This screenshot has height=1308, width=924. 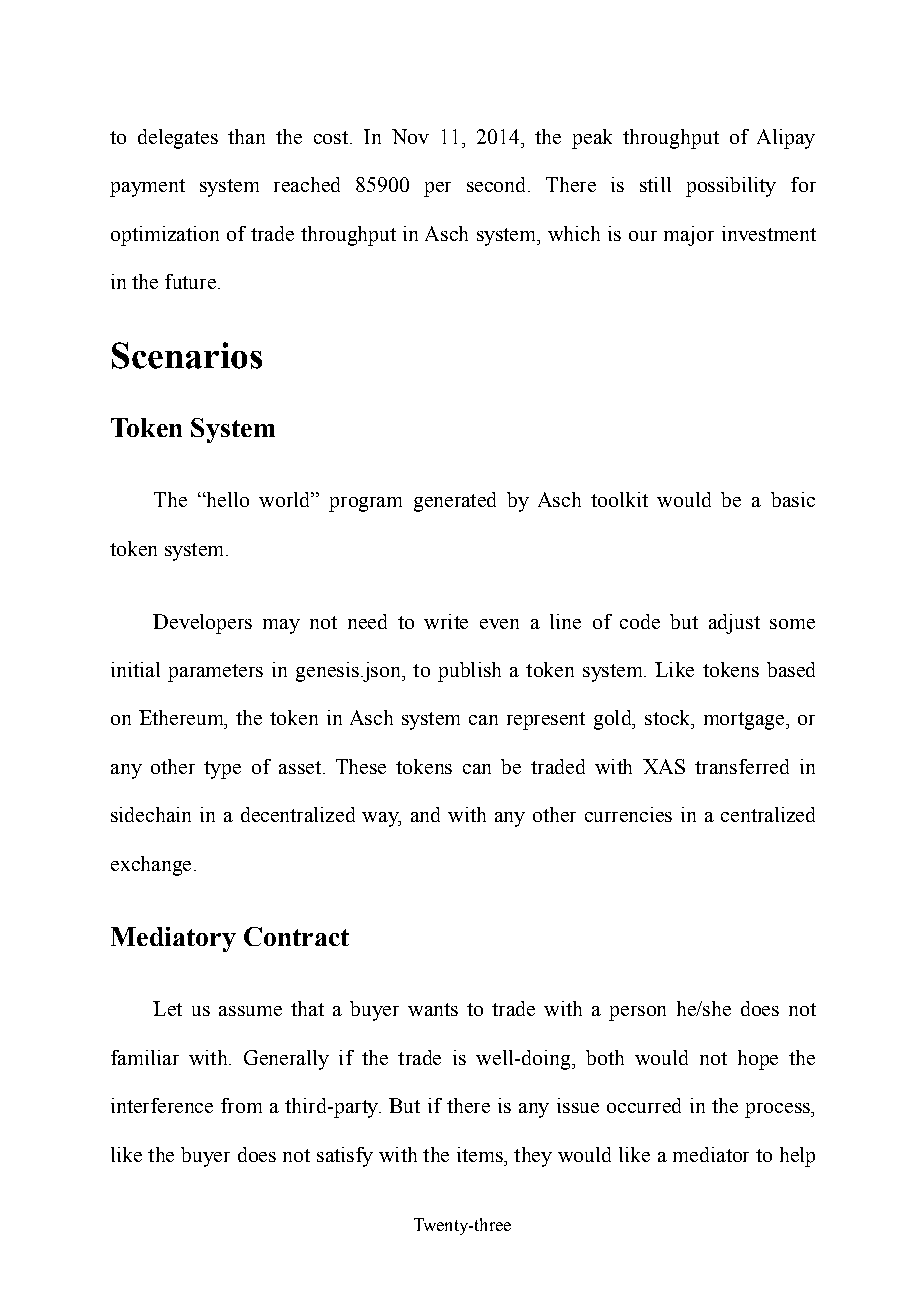 What do you see at coordinates (481, 1154) in the screenshot?
I see `items` at bounding box center [481, 1154].
